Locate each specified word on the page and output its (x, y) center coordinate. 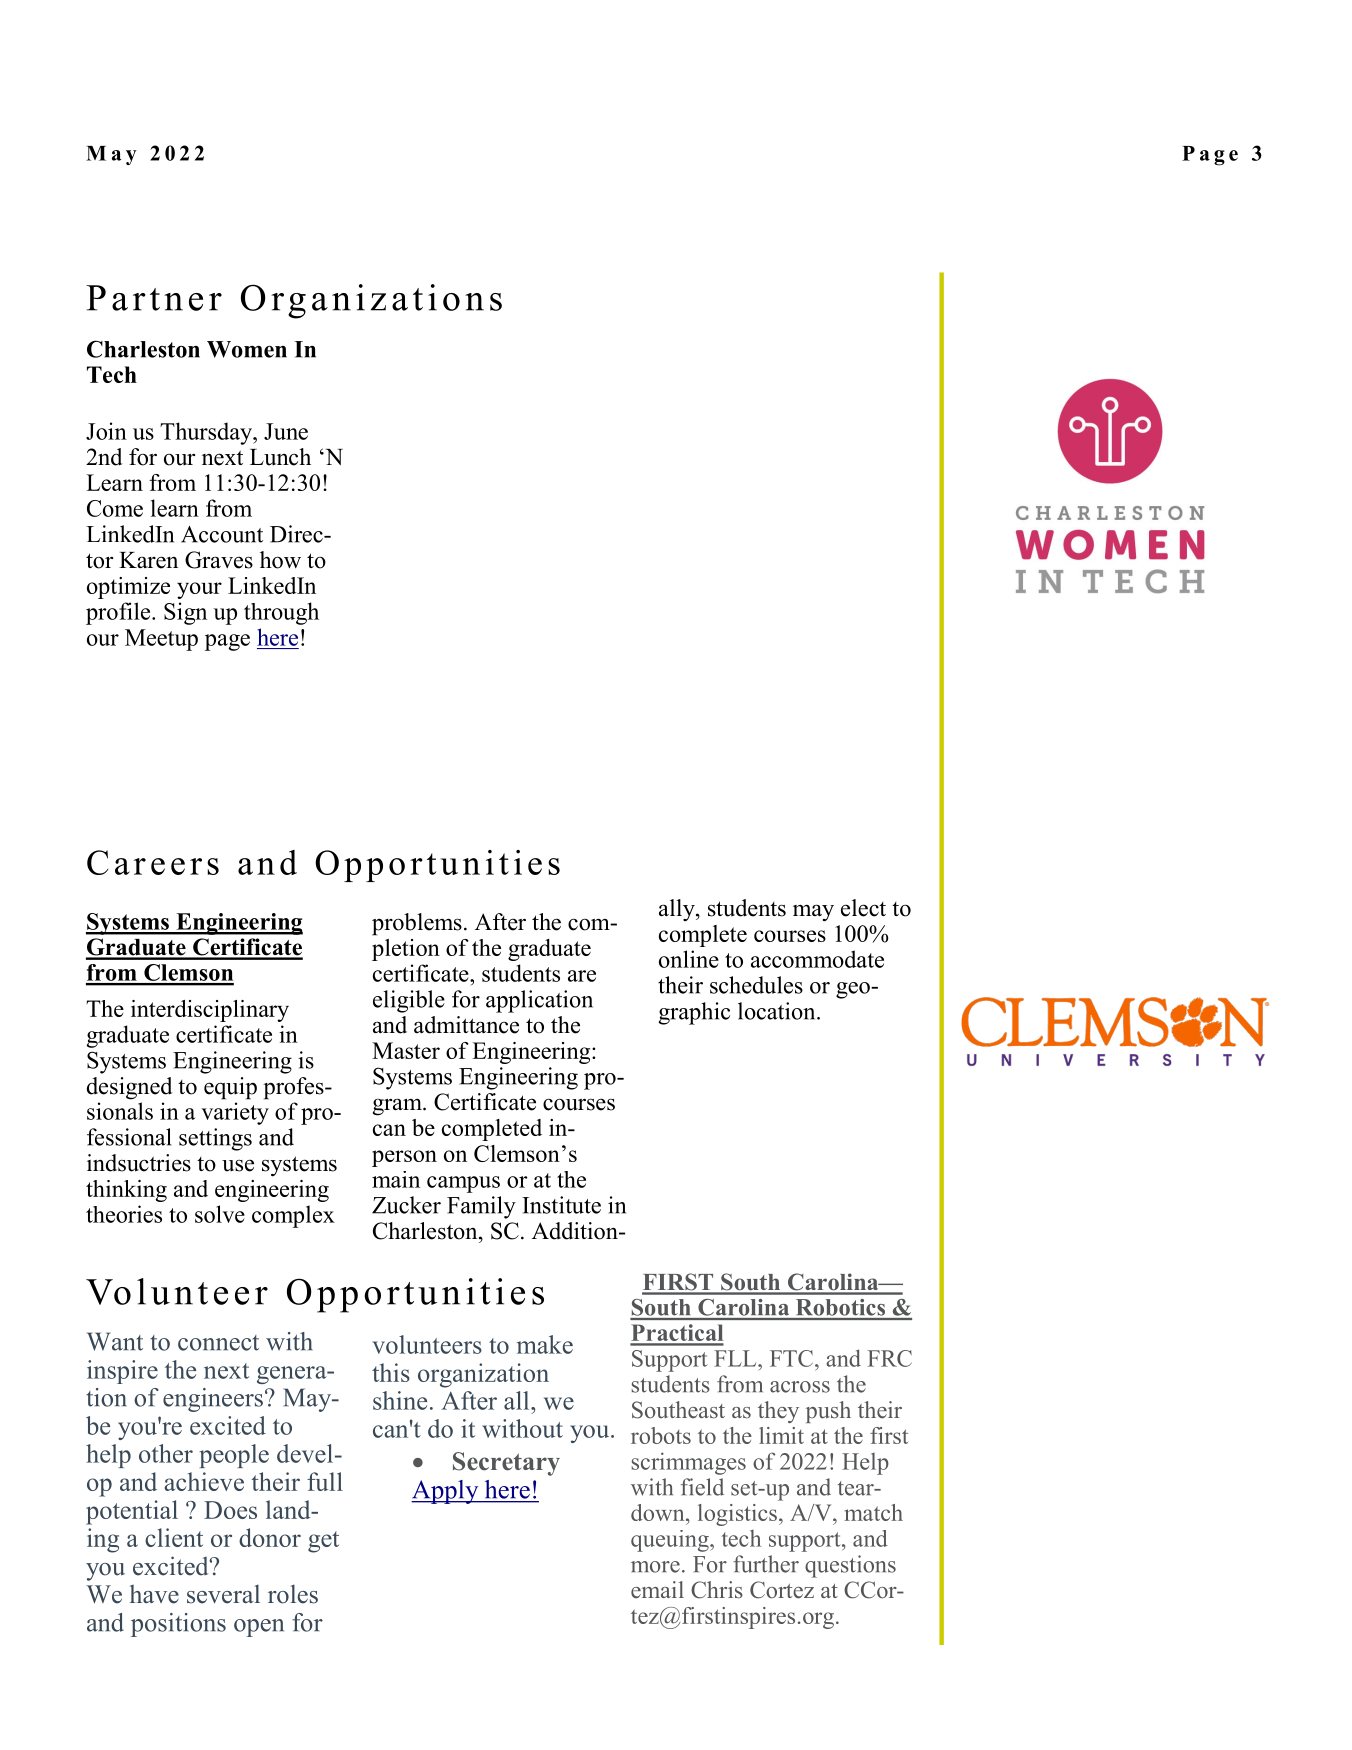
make (545, 1344)
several (223, 1594)
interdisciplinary (210, 1011)
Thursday (207, 433)
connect (218, 1343)
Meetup (161, 640)
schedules (756, 985)
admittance (466, 1025)
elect (863, 908)
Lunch (280, 457)
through (281, 613)
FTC (791, 1358)
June (286, 431)
